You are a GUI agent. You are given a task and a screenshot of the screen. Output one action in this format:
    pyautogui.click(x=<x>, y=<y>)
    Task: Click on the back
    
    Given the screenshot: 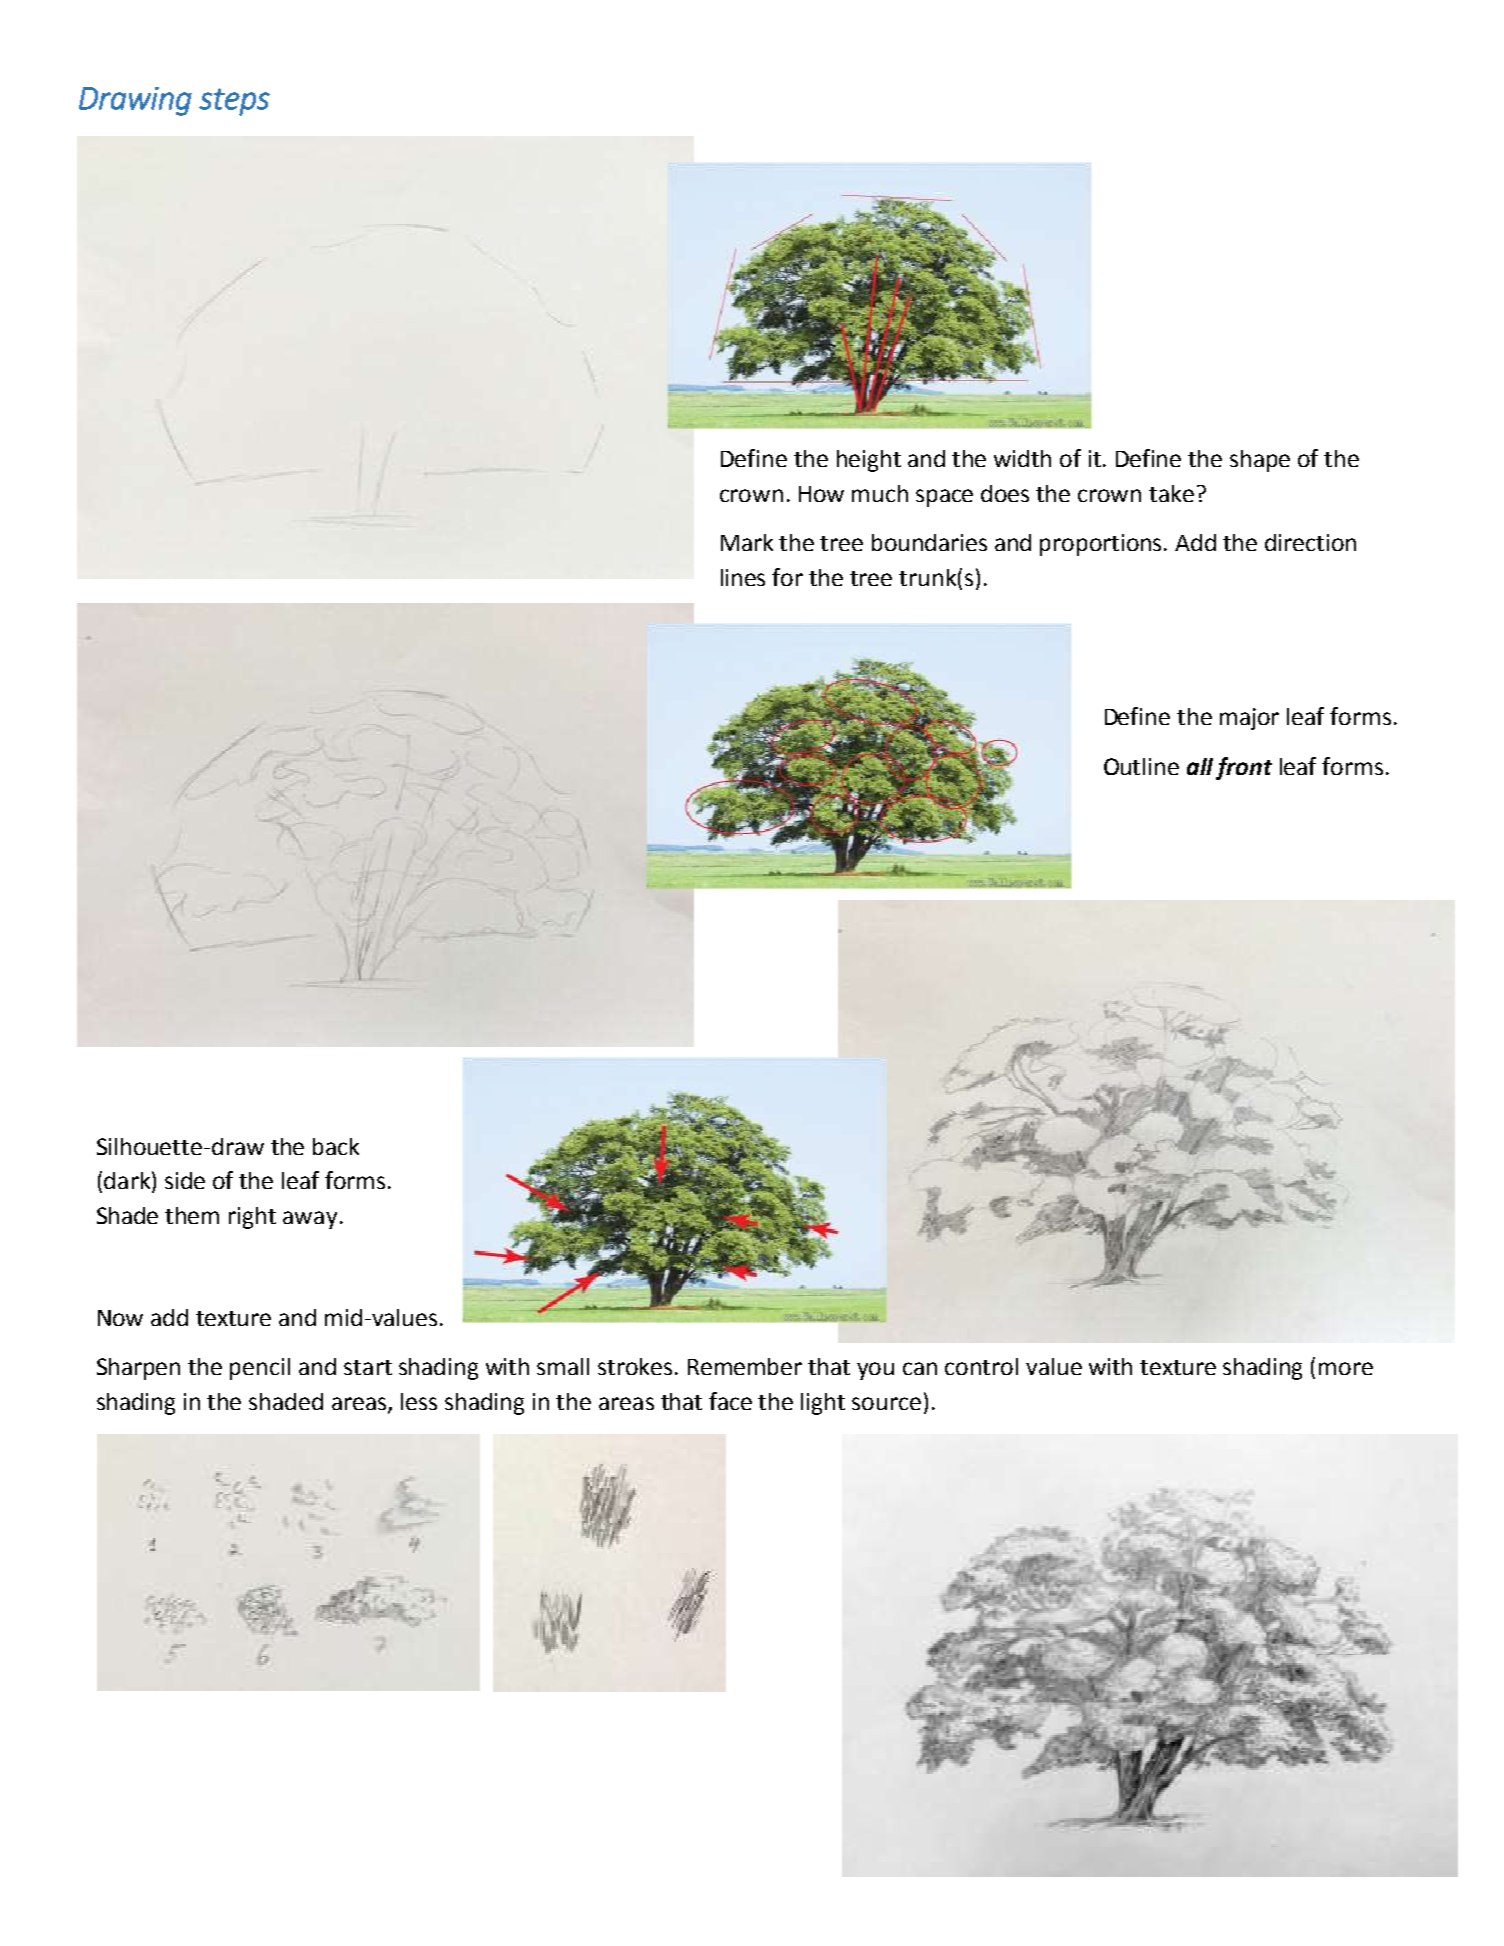 What is the action you would take?
    pyautogui.click(x=336, y=1146)
